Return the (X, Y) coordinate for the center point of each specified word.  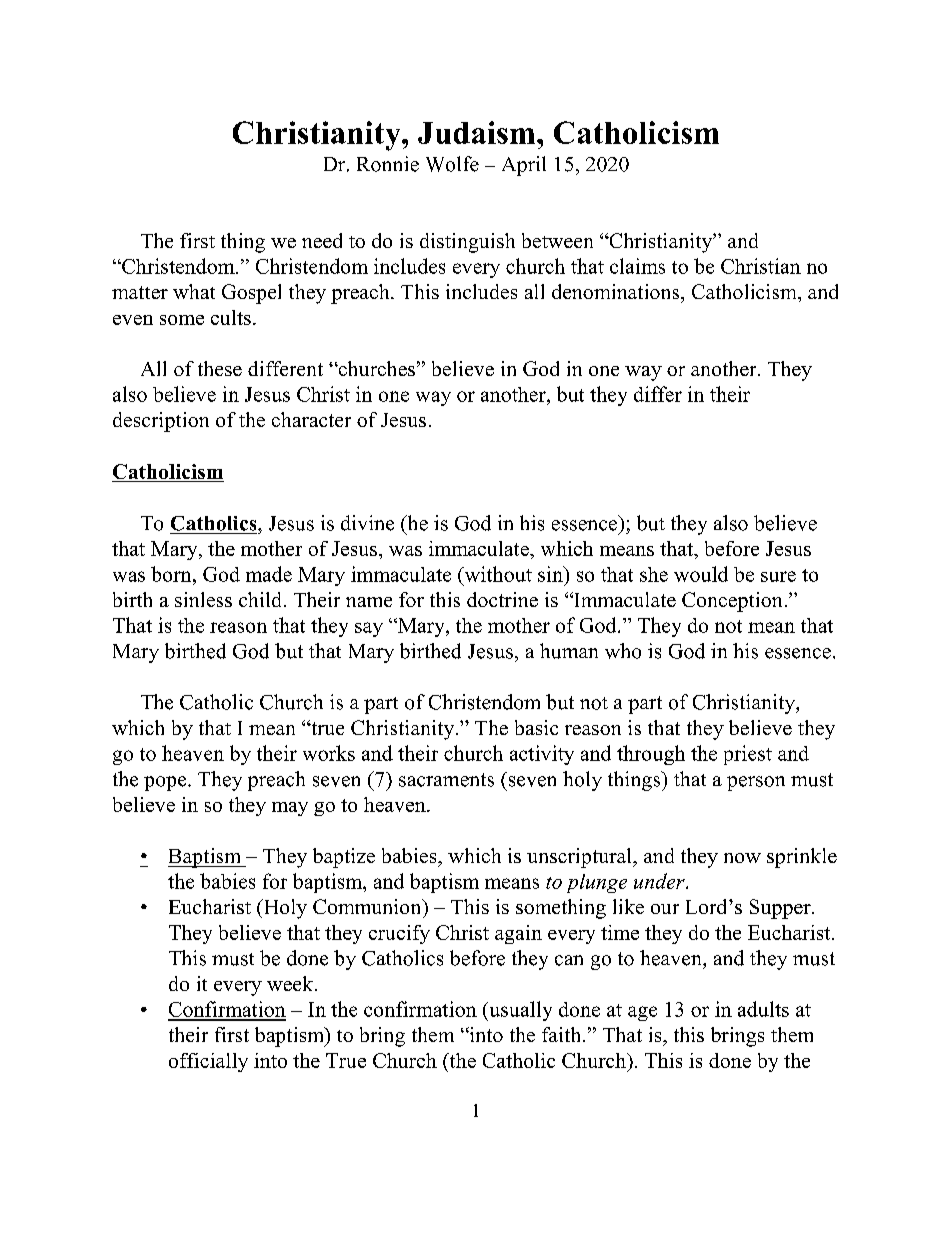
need (322, 240)
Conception (732, 602)
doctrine (502, 599)
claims (637, 266)
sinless (203, 599)
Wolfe (452, 164)
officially (208, 1062)
